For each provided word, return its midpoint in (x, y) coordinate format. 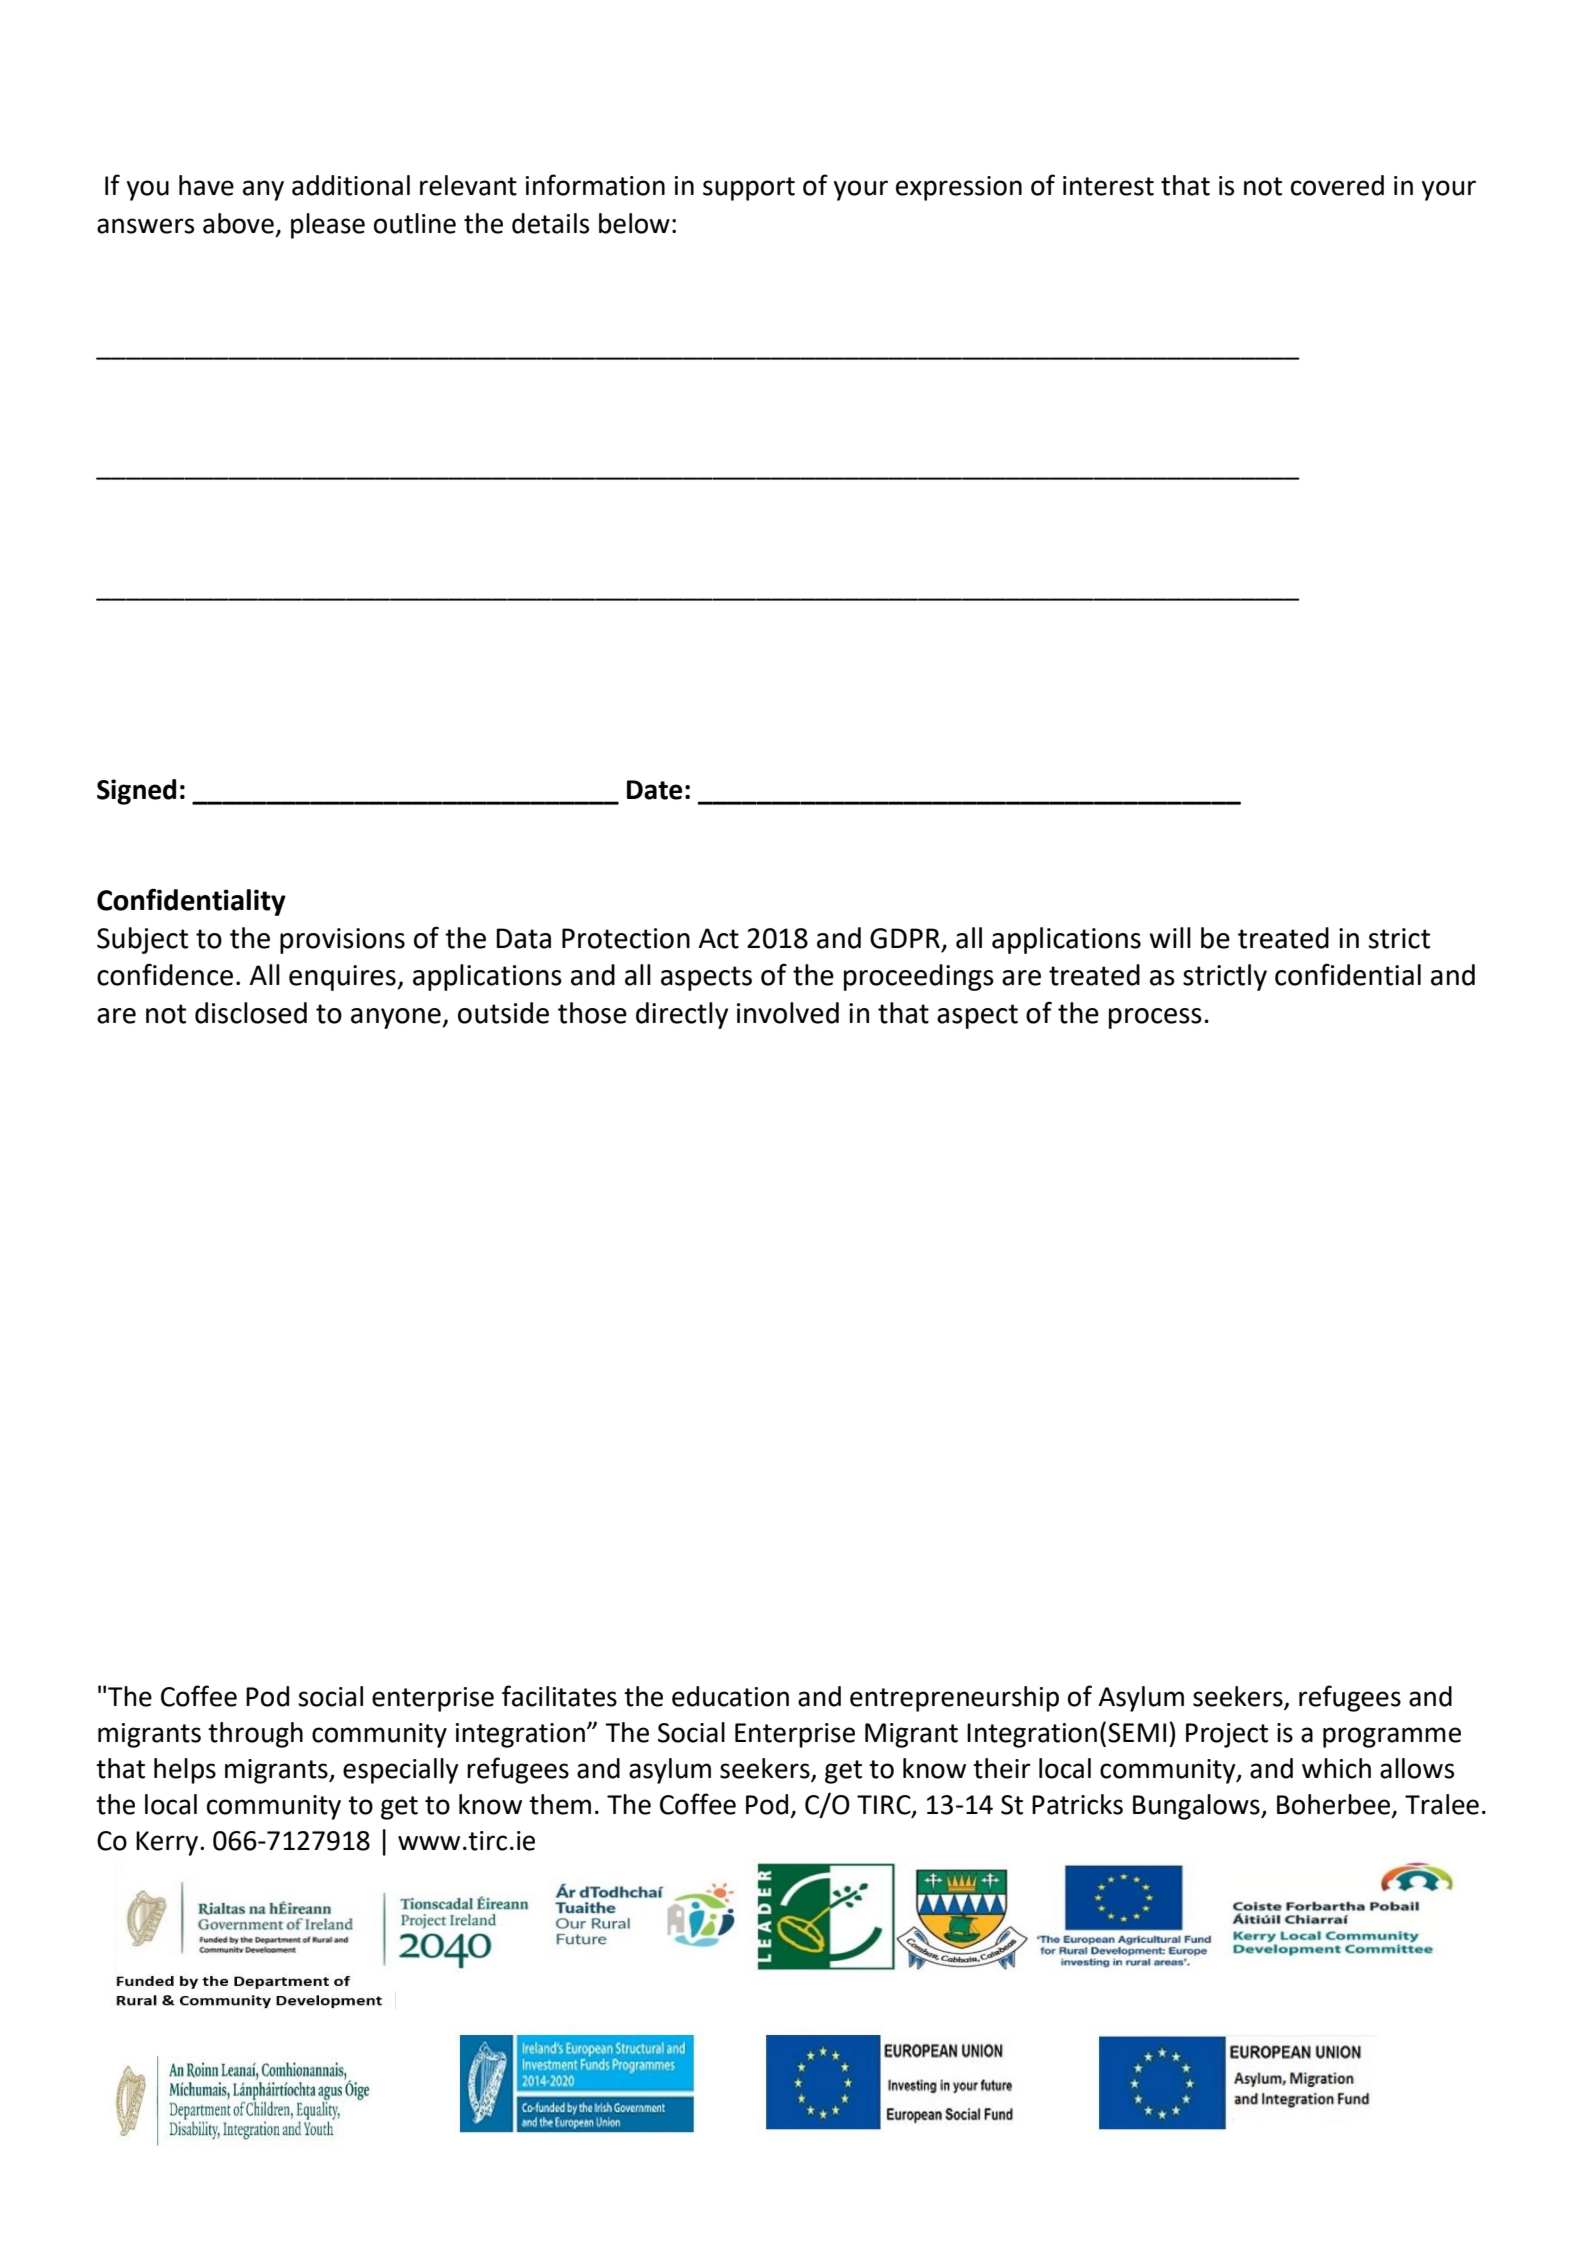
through (255, 1735)
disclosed (251, 1013)
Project (1227, 1735)
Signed (136, 792)
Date (654, 790)
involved (788, 1013)
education (730, 1696)
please (328, 226)
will (1170, 937)
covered (1337, 185)
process (1155, 1018)
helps (185, 1771)
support (749, 189)
